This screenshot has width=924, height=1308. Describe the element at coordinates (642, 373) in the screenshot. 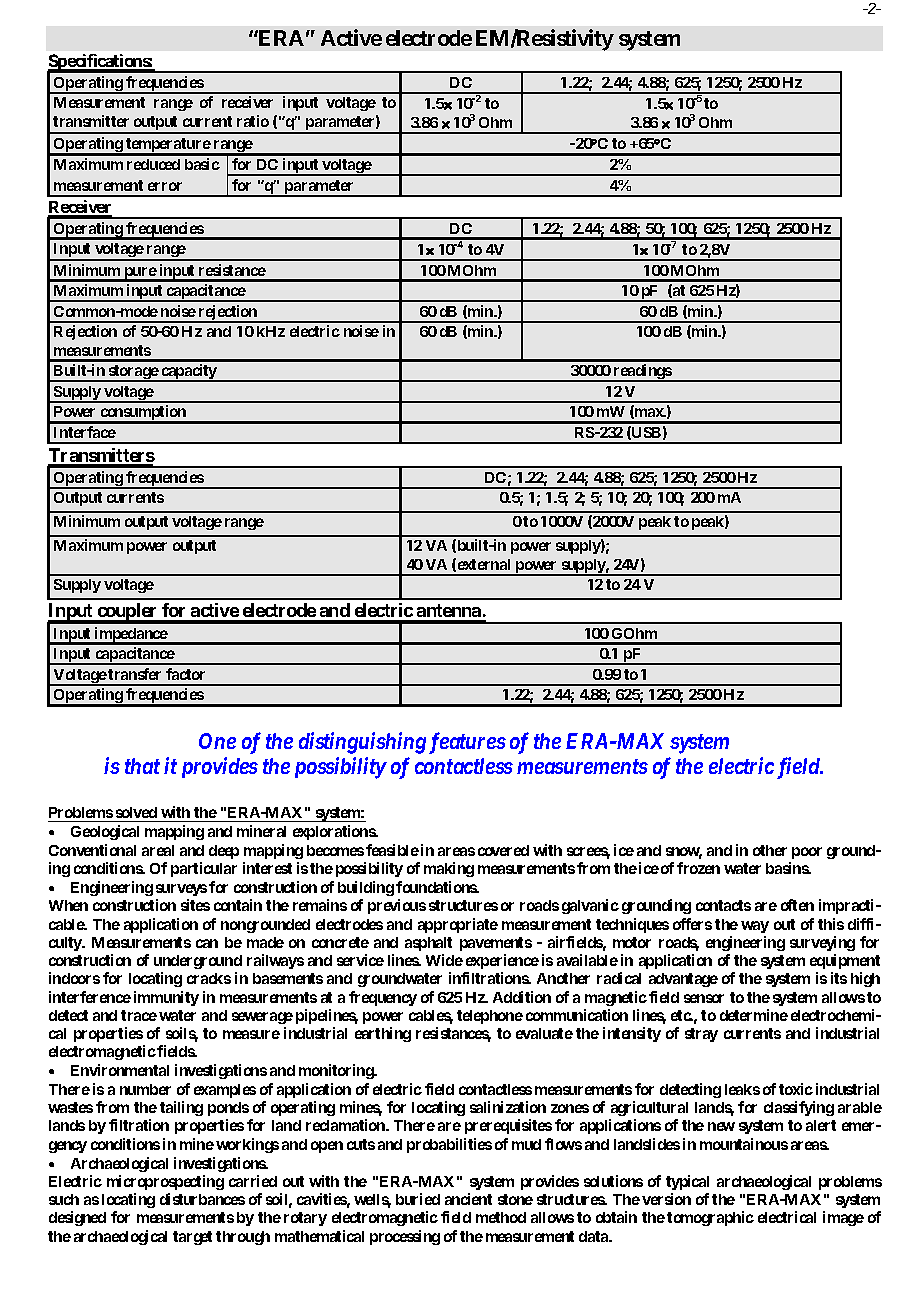

I see `readings` at that location.
